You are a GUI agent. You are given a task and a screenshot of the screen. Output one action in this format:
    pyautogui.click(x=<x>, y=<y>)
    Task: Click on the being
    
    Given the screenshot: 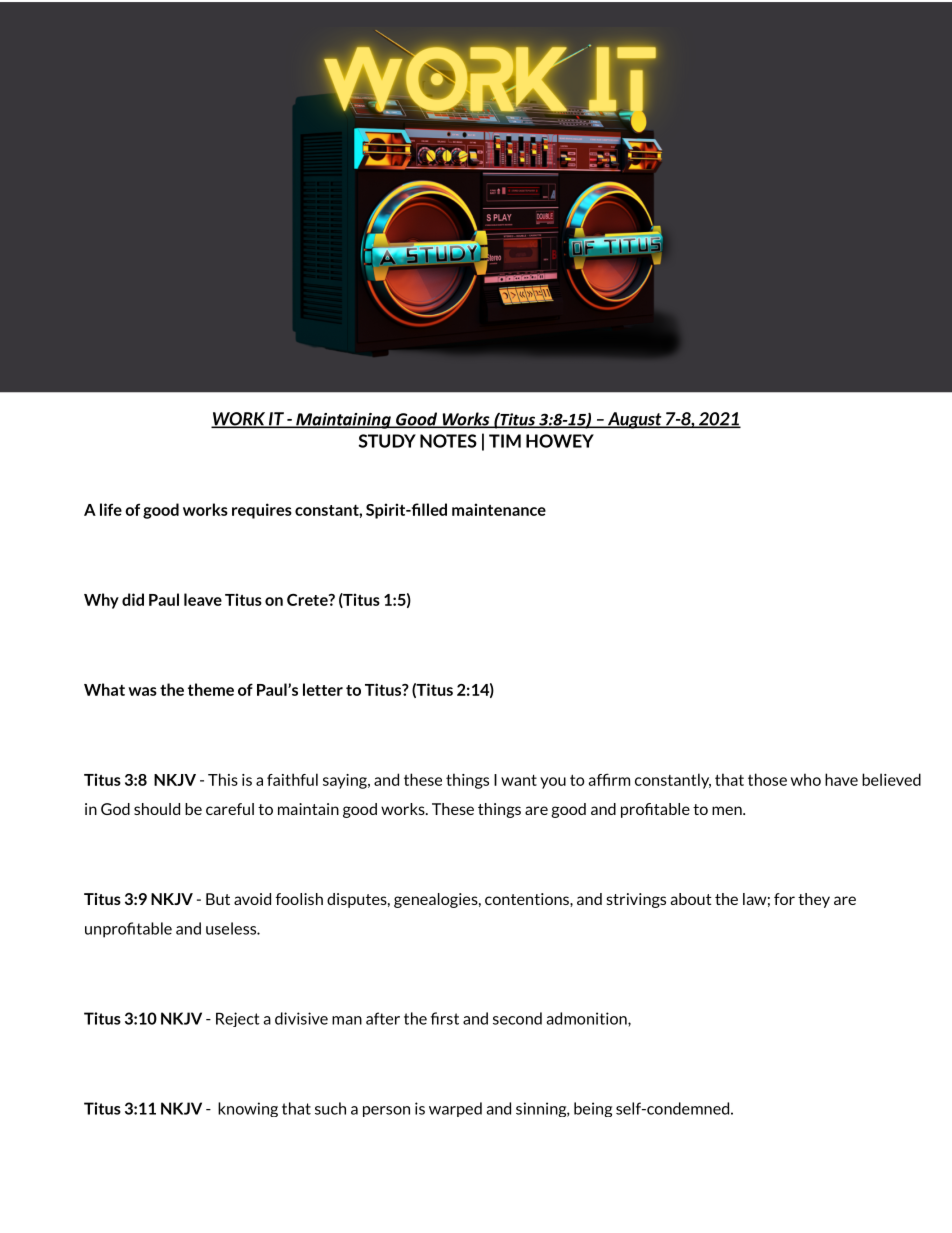 What is the action you would take?
    pyautogui.click(x=593, y=1109)
